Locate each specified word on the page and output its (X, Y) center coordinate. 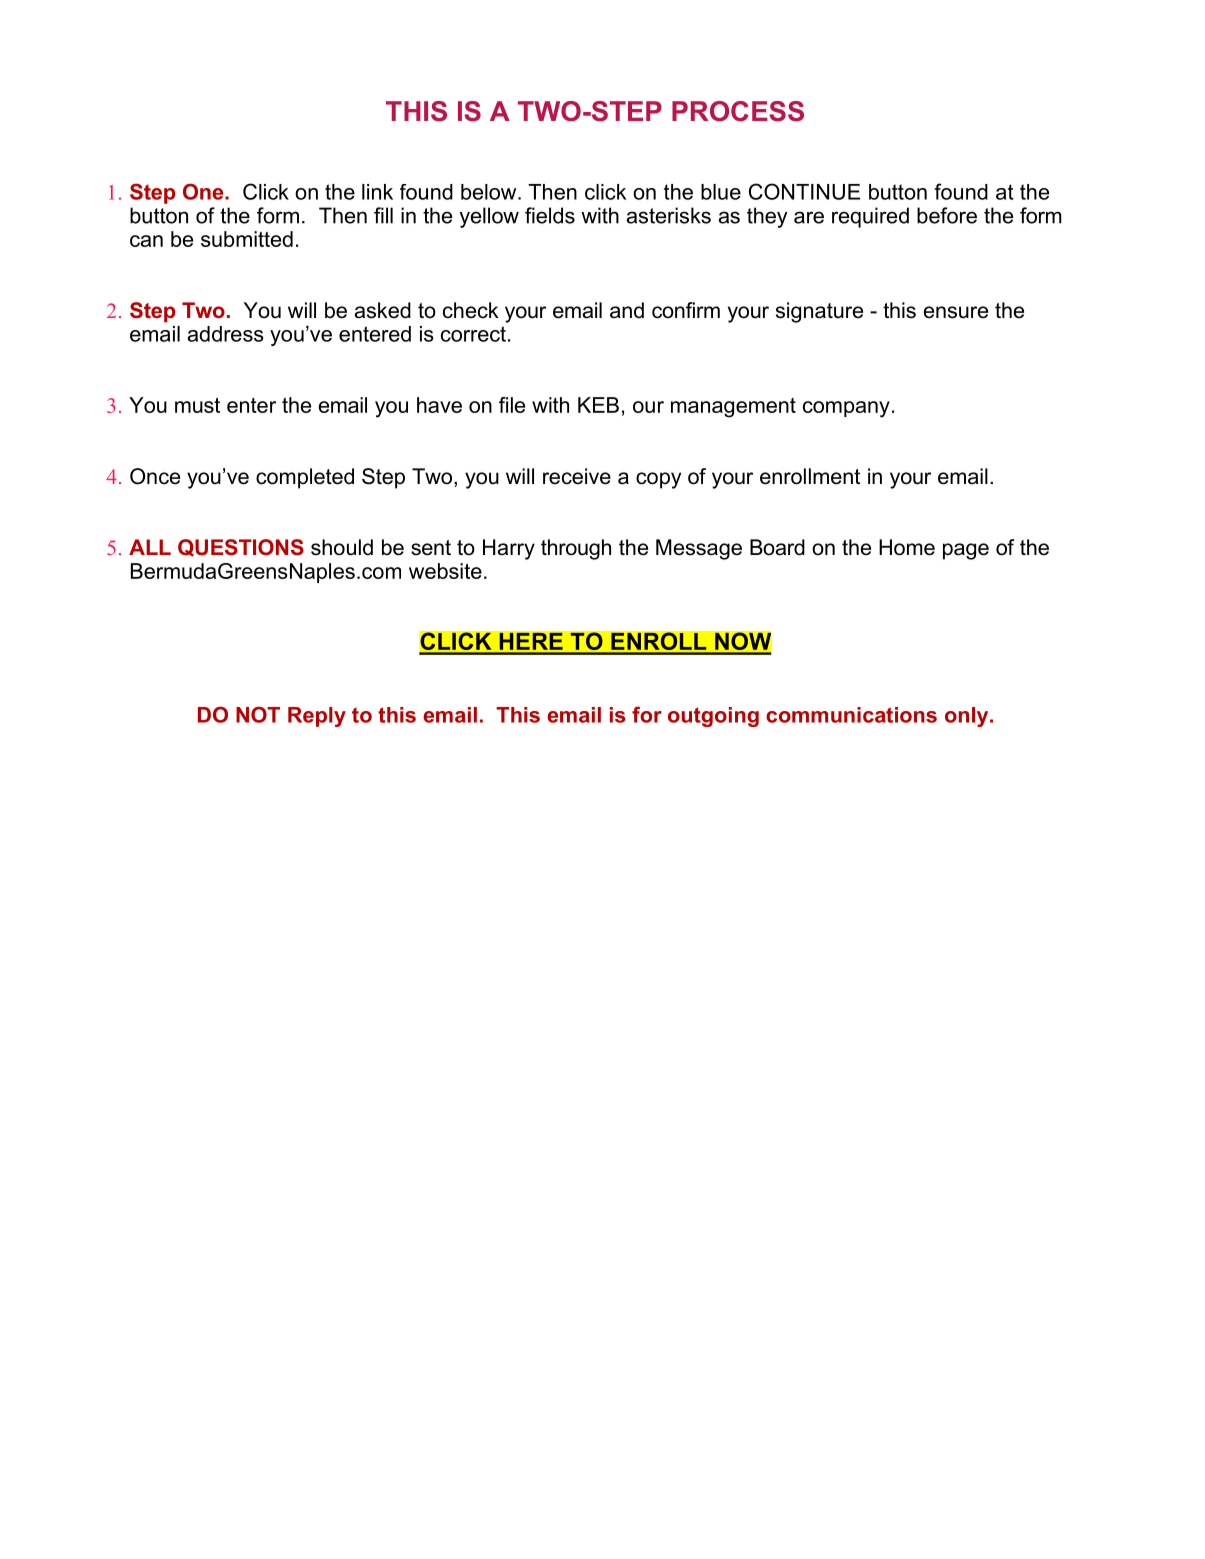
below (490, 192)
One (204, 191)
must (197, 405)
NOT (258, 714)
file (512, 405)
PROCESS (738, 111)
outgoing (713, 717)
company (846, 409)
